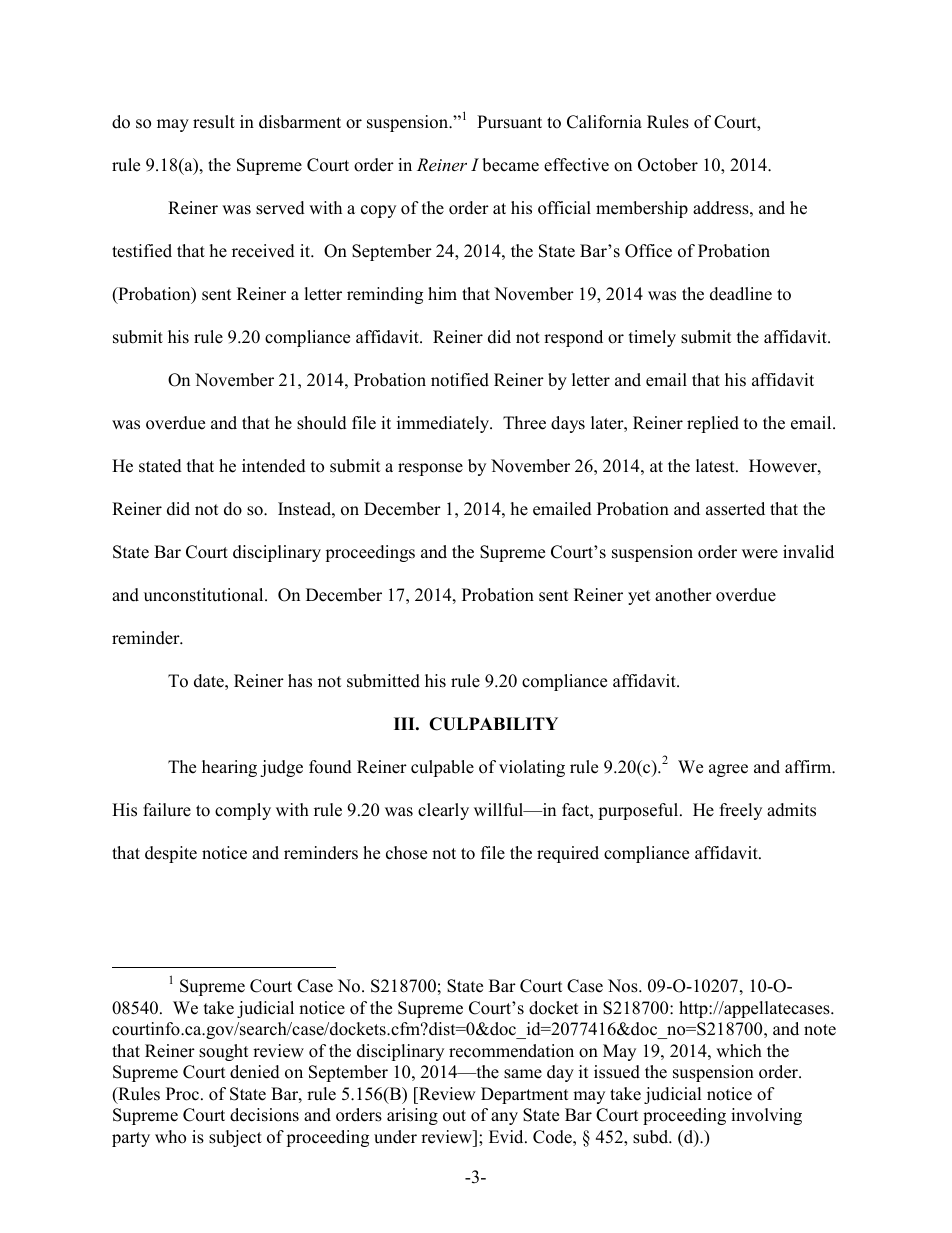 The image size is (952, 1233). I want to click on response, so click(430, 469).
